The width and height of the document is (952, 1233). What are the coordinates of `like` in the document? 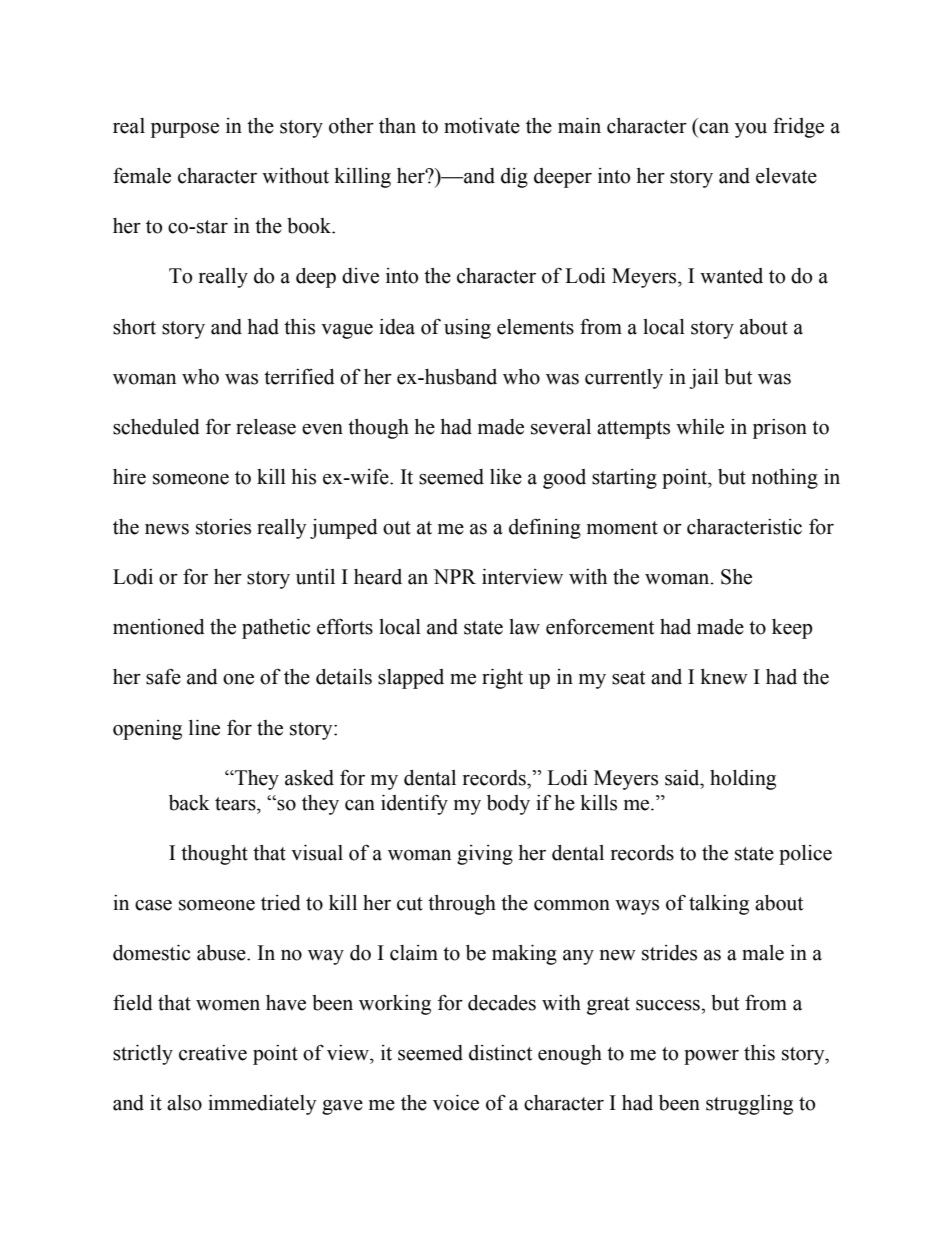 It's located at (506, 477).
